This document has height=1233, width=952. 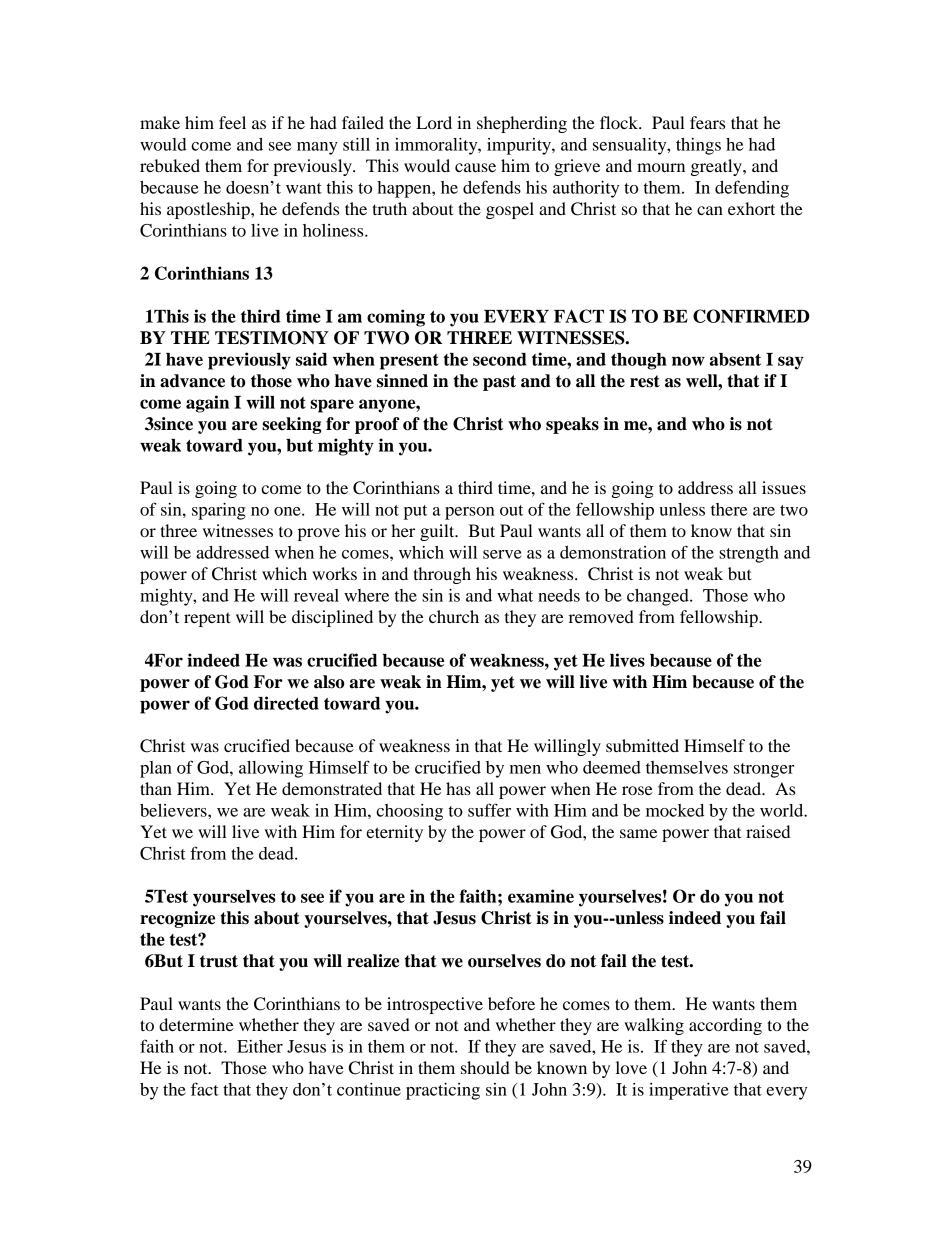 What do you see at coordinates (260, 1046) in the document?
I see `Either` at bounding box center [260, 1046].
